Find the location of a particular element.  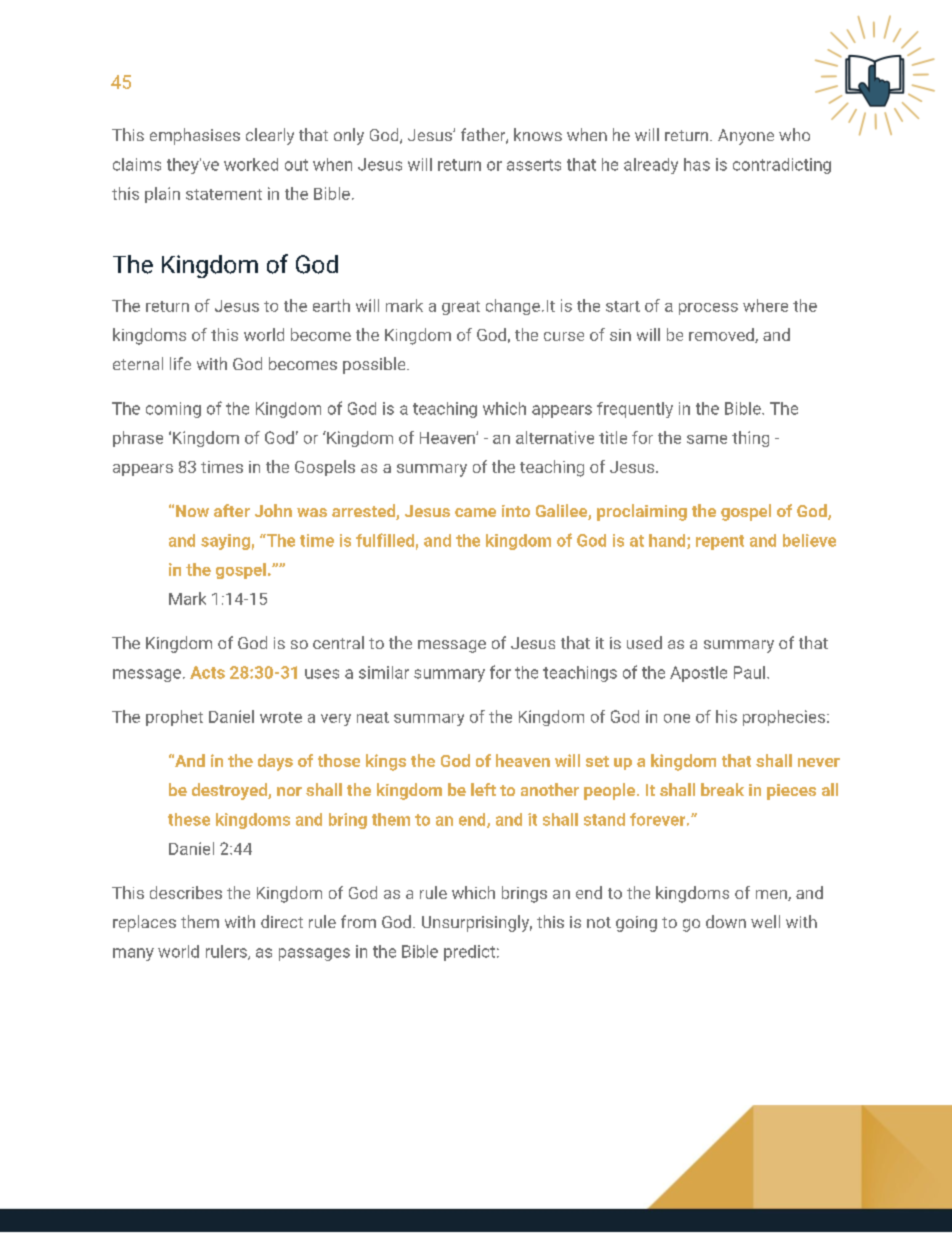

repent is located at coordinates (720, 542).
